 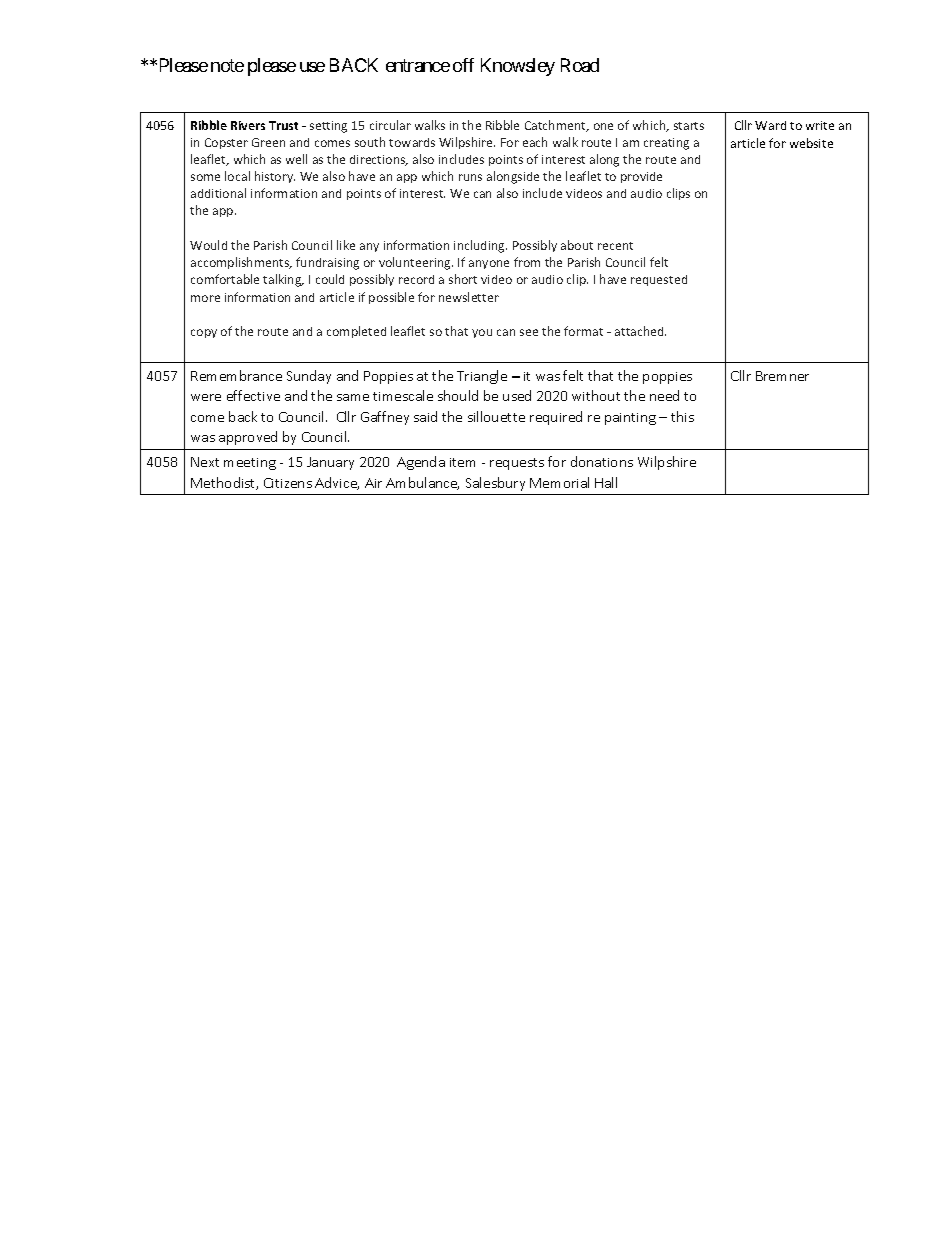 I want to click on requested, so click(x=659, y=280).
